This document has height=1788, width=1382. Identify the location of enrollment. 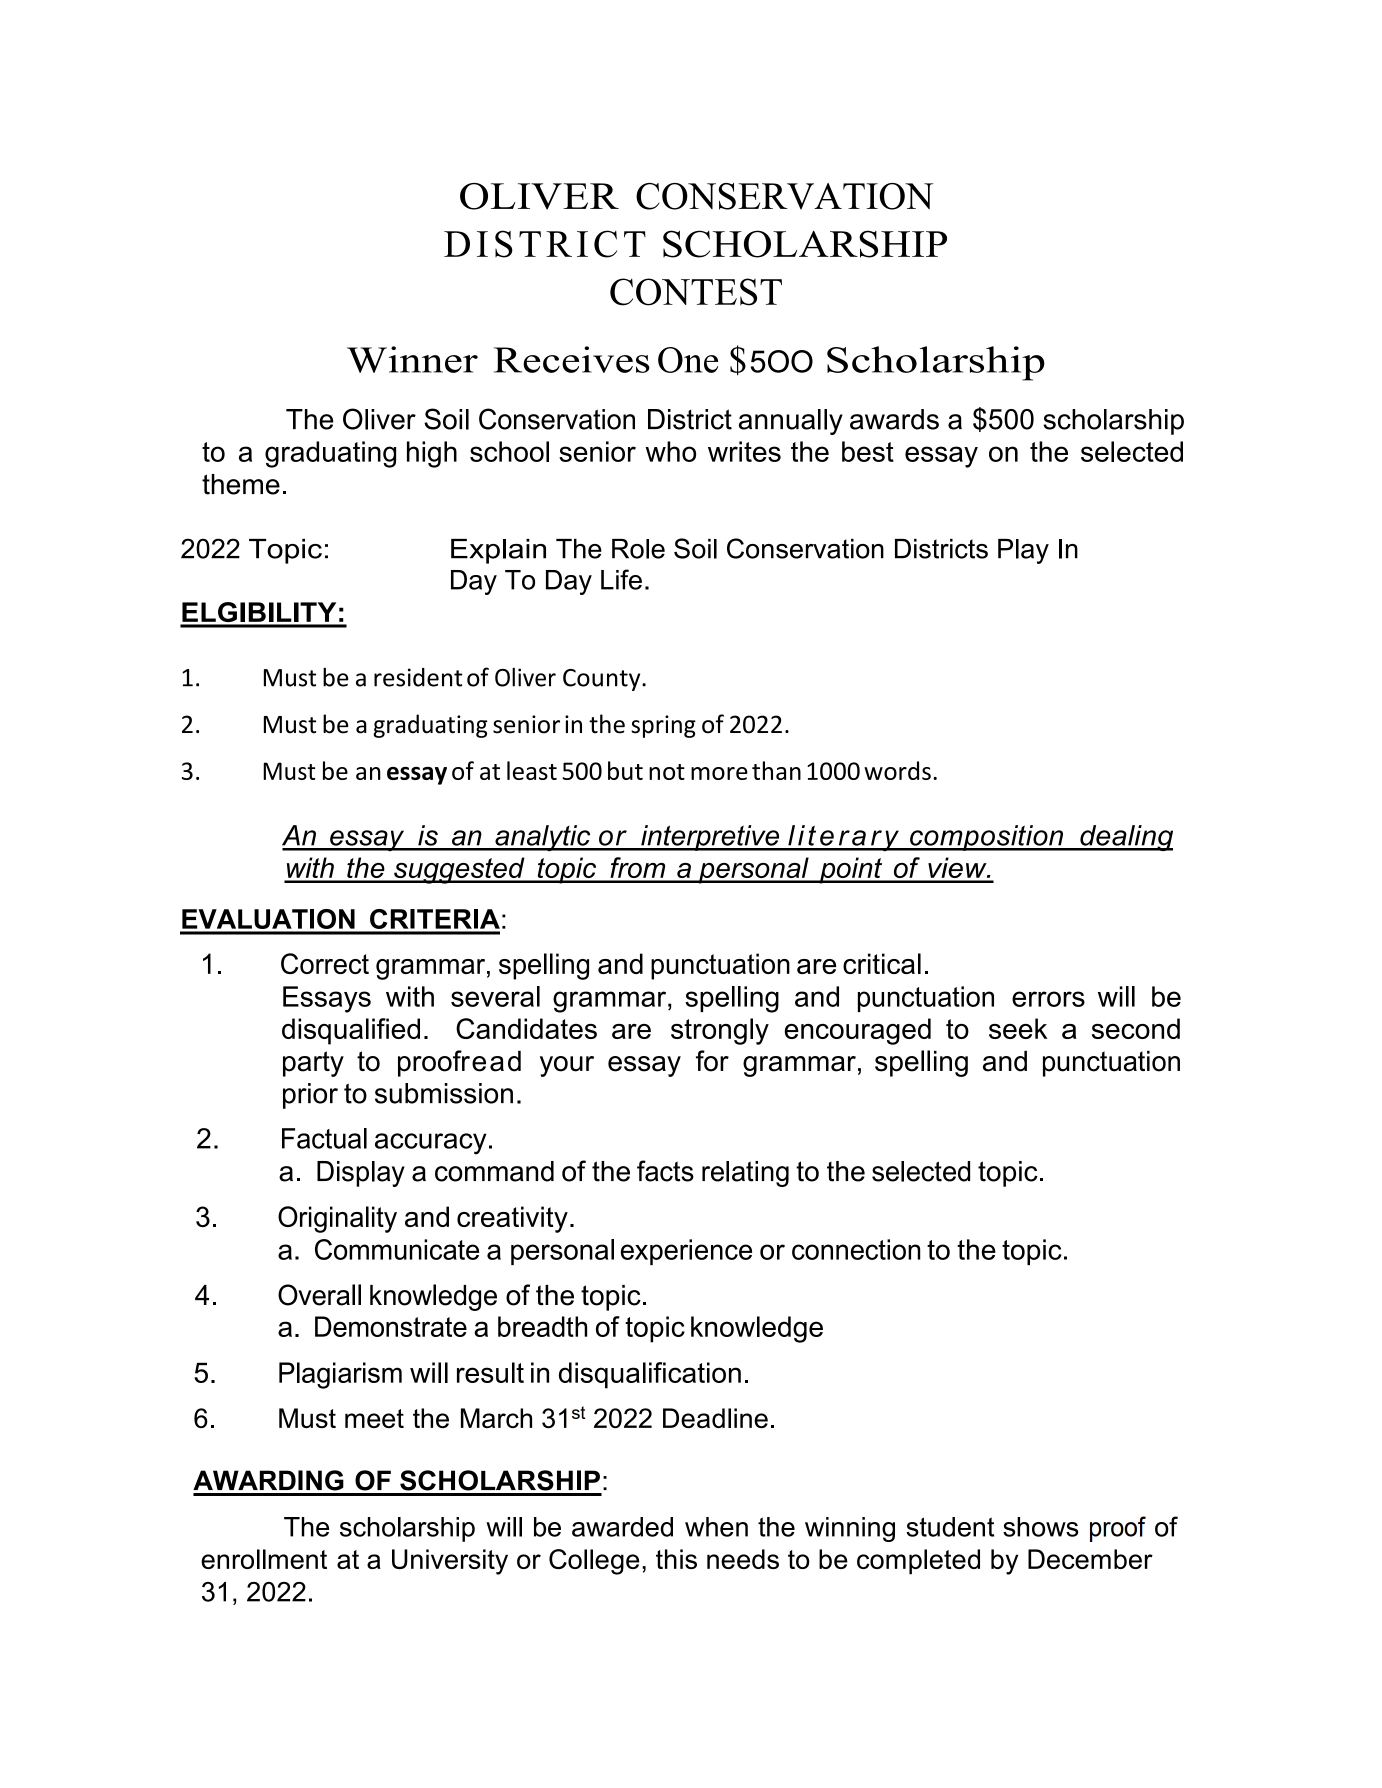
(264, 1559).
